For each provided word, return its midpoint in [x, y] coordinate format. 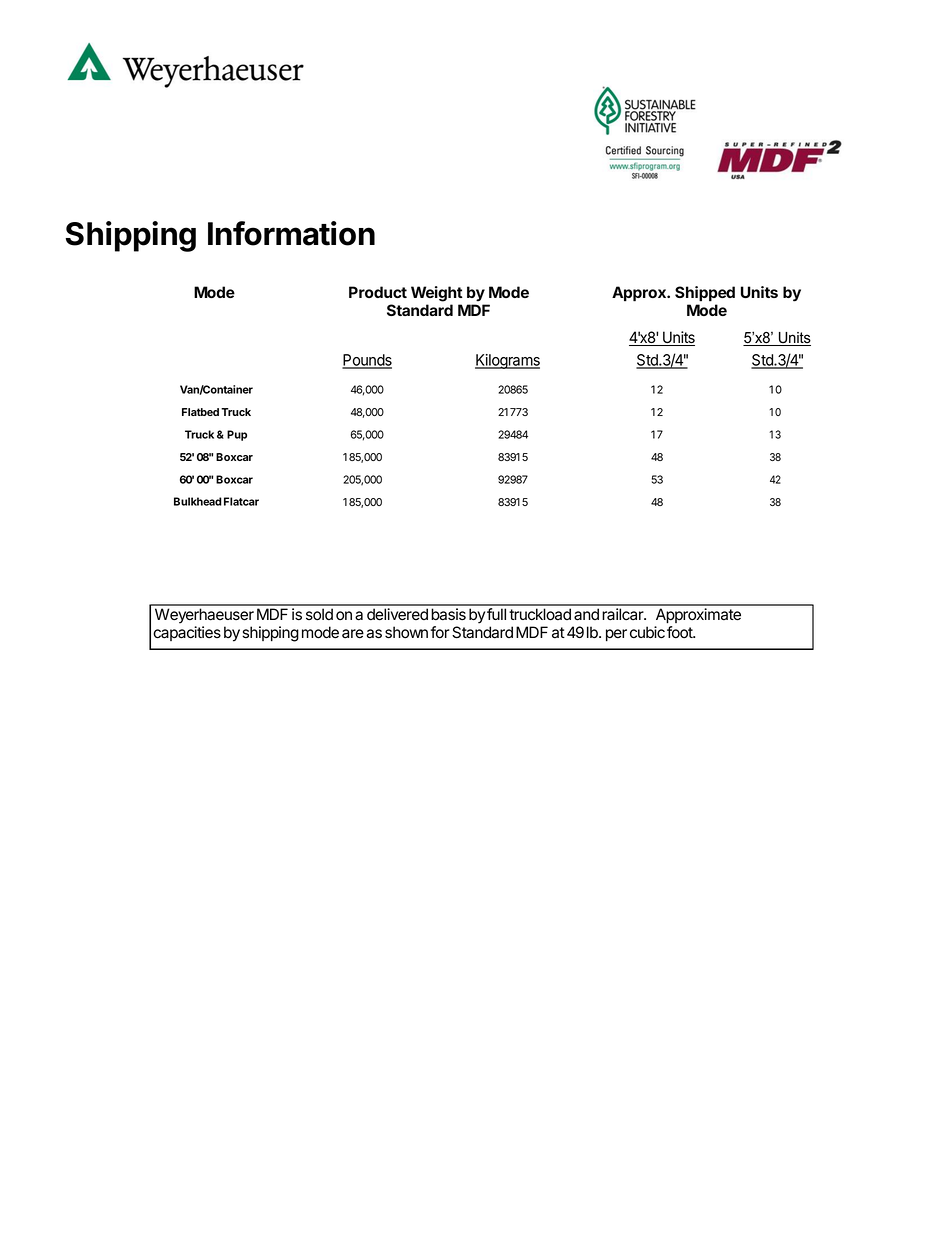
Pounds [367, 361]
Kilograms [507, 361]
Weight [437, 294]
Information [291, 233]
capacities [187, 633]
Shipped [705, 294]
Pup [237, 435]
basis [448, 614]
